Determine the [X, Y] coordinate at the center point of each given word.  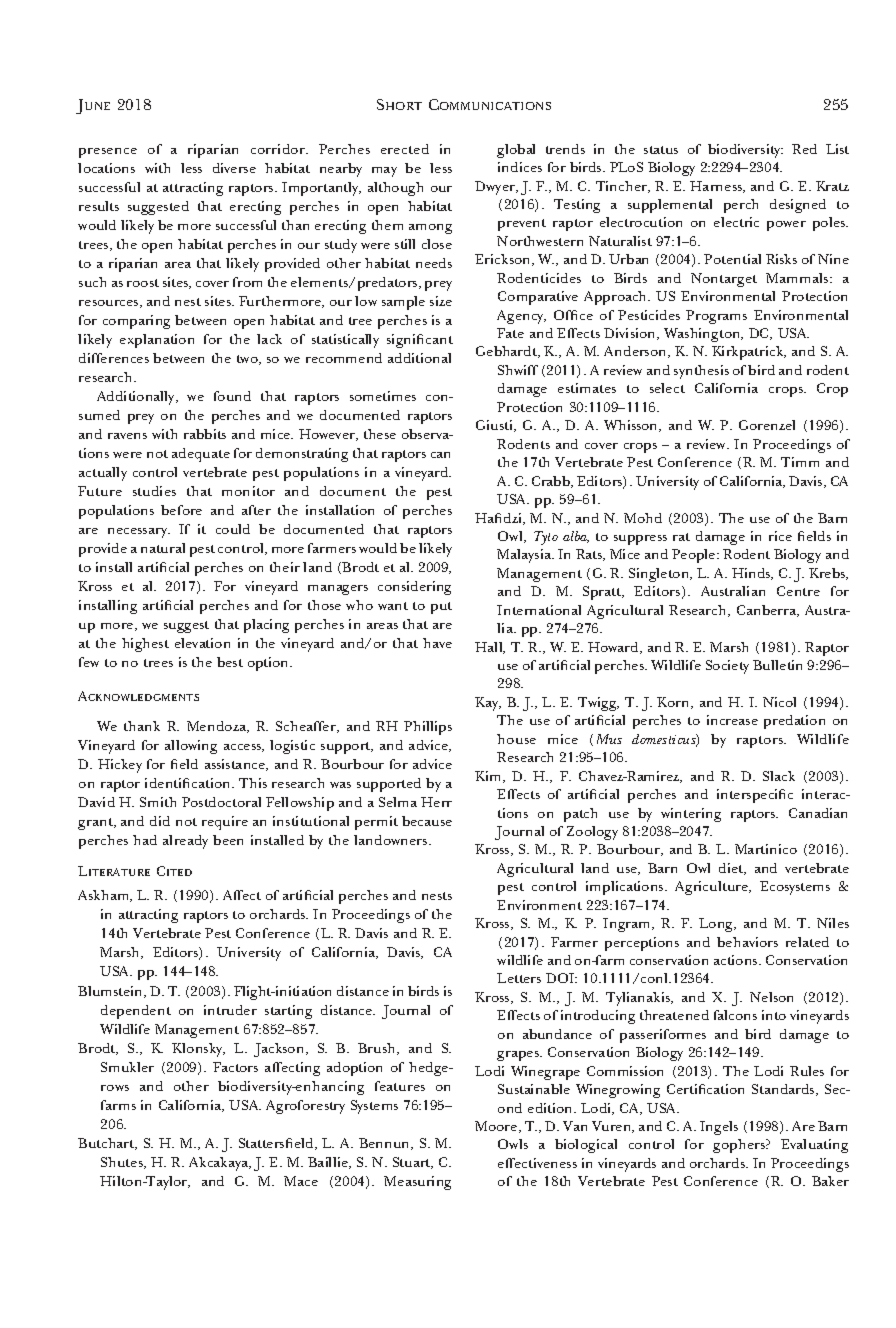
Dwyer [496, 188]
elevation [202, 643]
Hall [490, 648]
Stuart [413, 1163]
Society [727, 667]
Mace [301, 1181]
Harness [717, 187]
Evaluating [814, 1146]
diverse [234, 168]
